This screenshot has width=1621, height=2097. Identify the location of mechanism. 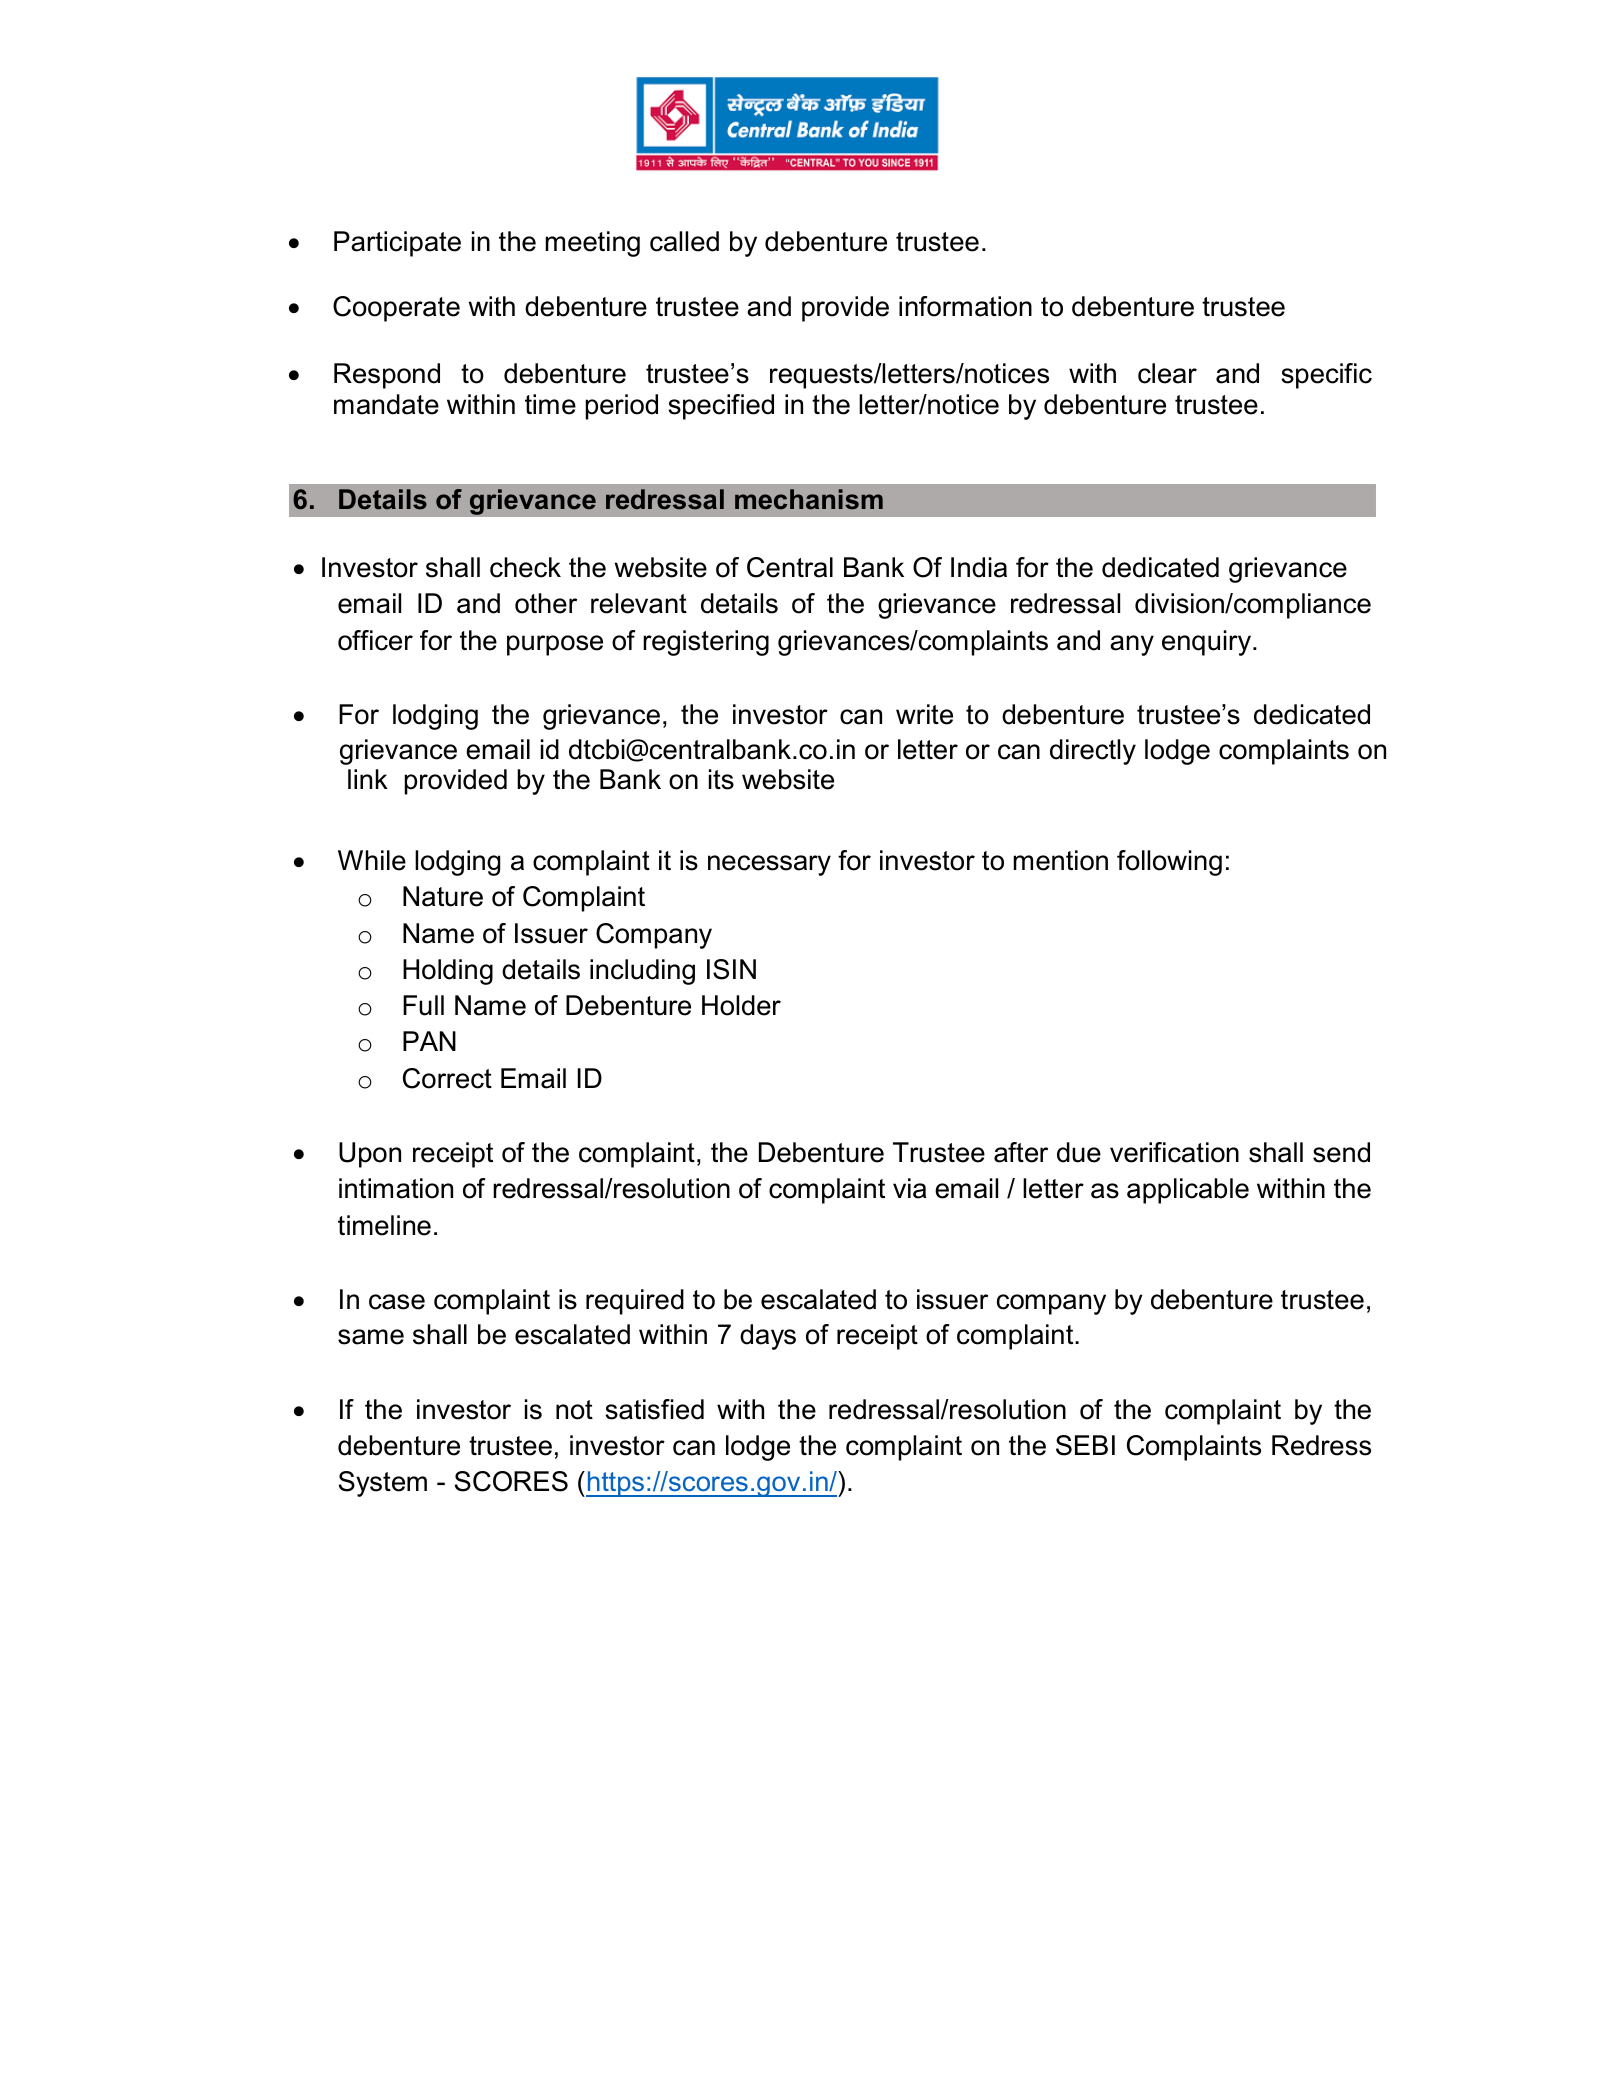
(809, 499).
